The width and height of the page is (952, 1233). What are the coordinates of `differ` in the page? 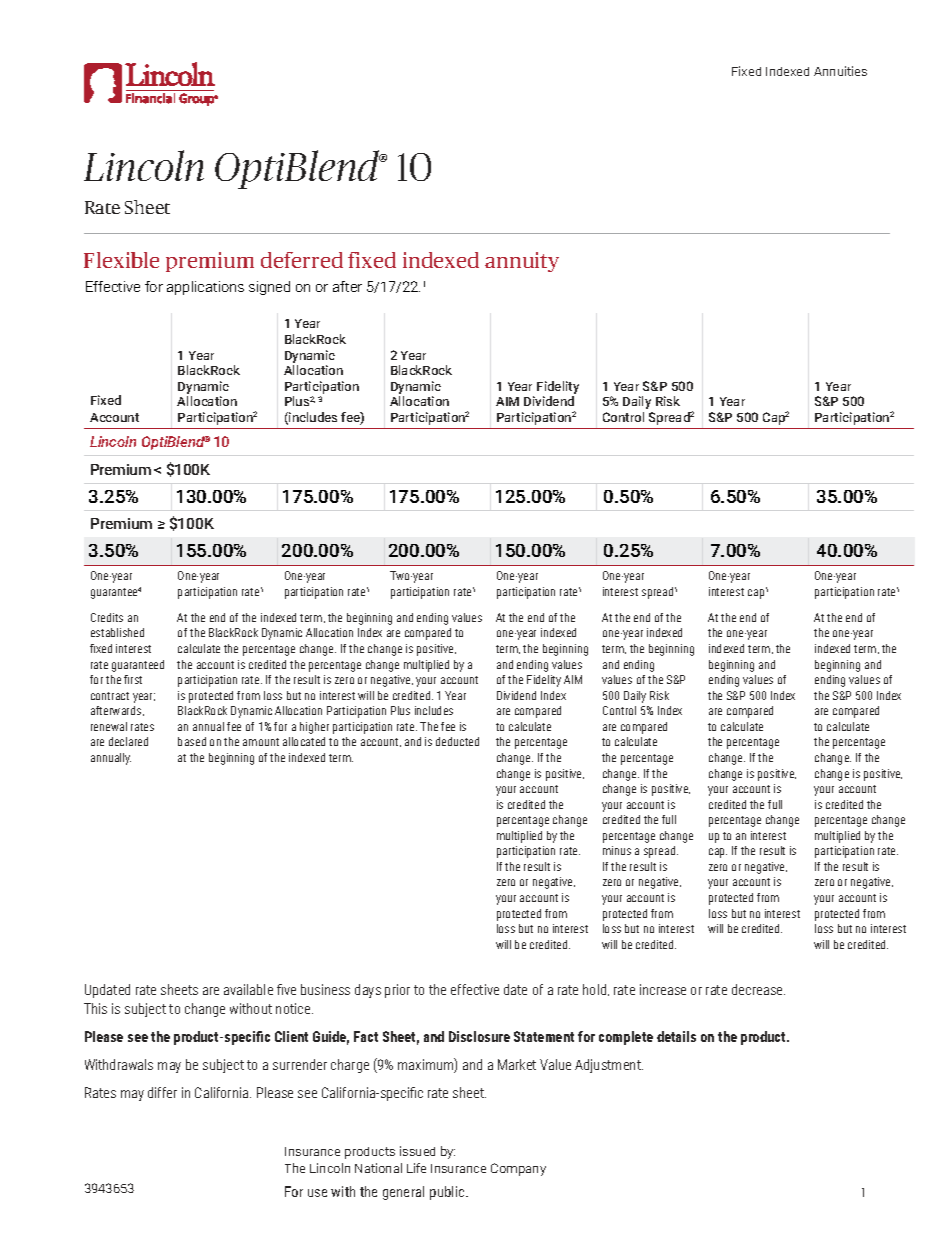 It's located at (162, 1092).
